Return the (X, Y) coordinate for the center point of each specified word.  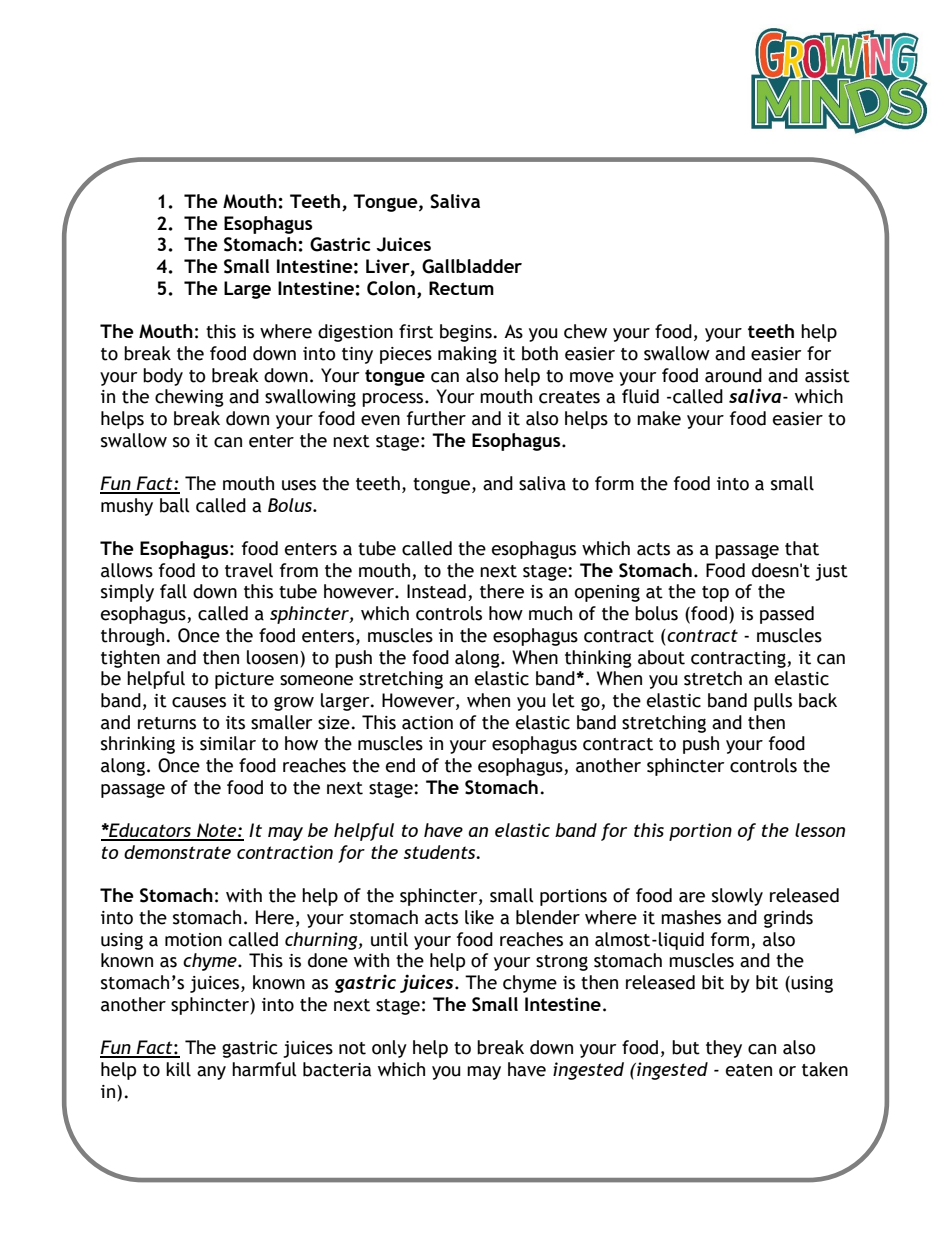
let (564, 700)
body (163, 377)
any (211, 1073)
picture (244, 680)
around (733, 375)
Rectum (461, 288)
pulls (773, 702)
